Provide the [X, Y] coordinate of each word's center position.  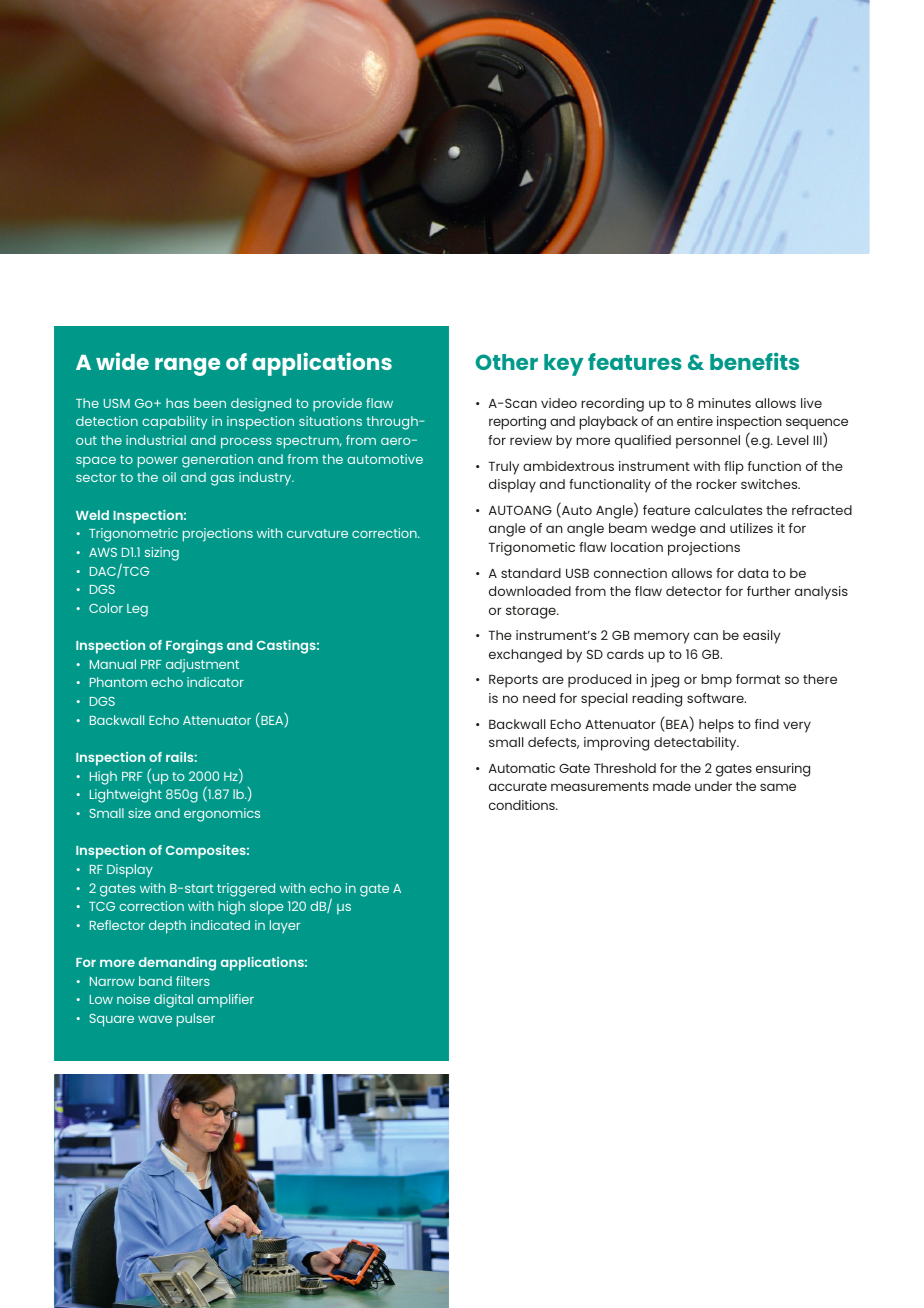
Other [507, 362]
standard [531, 573]
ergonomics [222, 815]
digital [173, 1001]
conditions [523, 805]
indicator [215, 682]
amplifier [225, 1001]
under [713, 786]
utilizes [751, 528]
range [187, 367]
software [716, 698]
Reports [513, 681]
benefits [754, 361]
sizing [162, 554]
